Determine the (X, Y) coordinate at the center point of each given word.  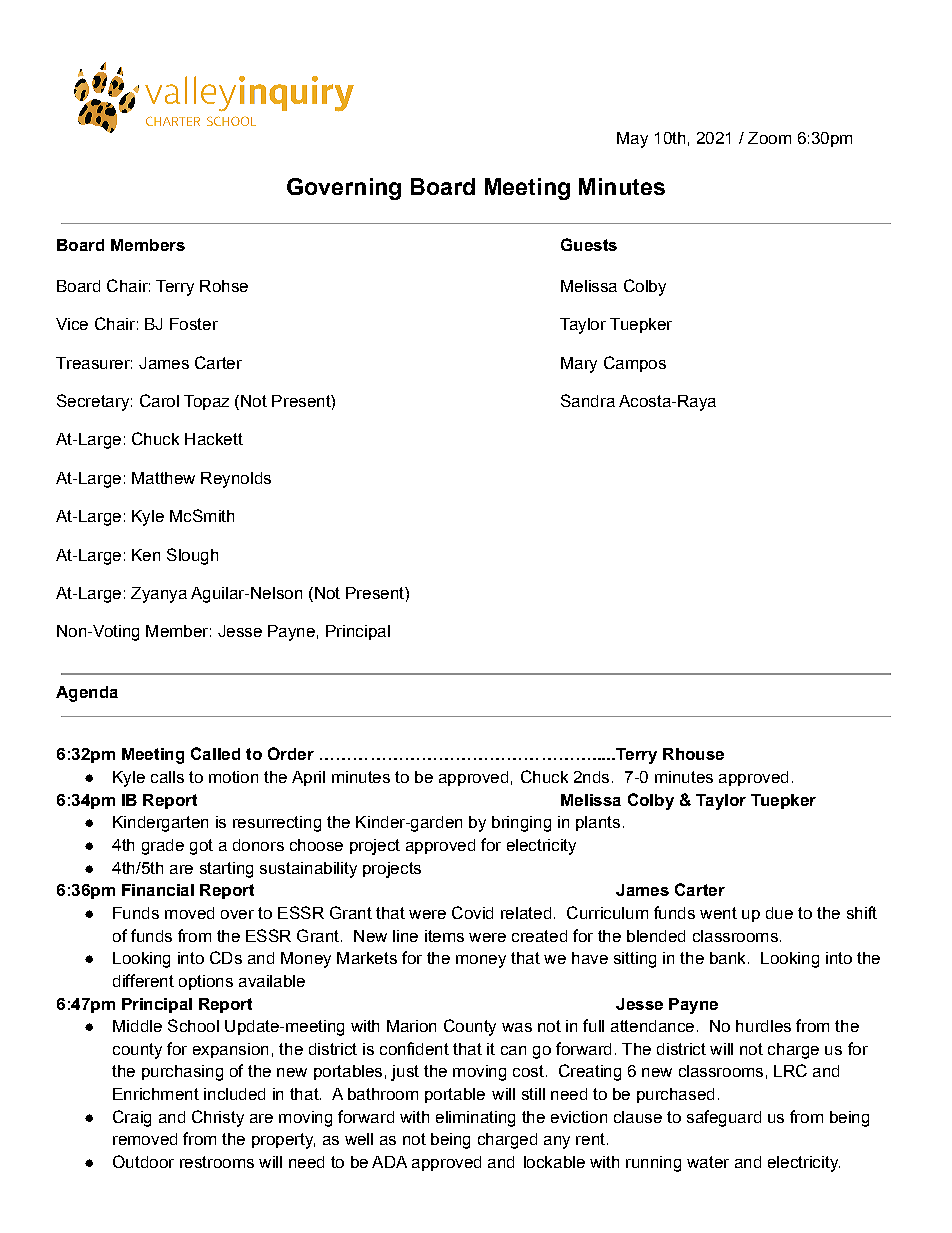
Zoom (769, 138)
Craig (132, 1118)
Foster (194, 324)
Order (291, 753)
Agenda (87, 694)
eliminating (475, 1119)
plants (598, 823)
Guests (589, 244)
